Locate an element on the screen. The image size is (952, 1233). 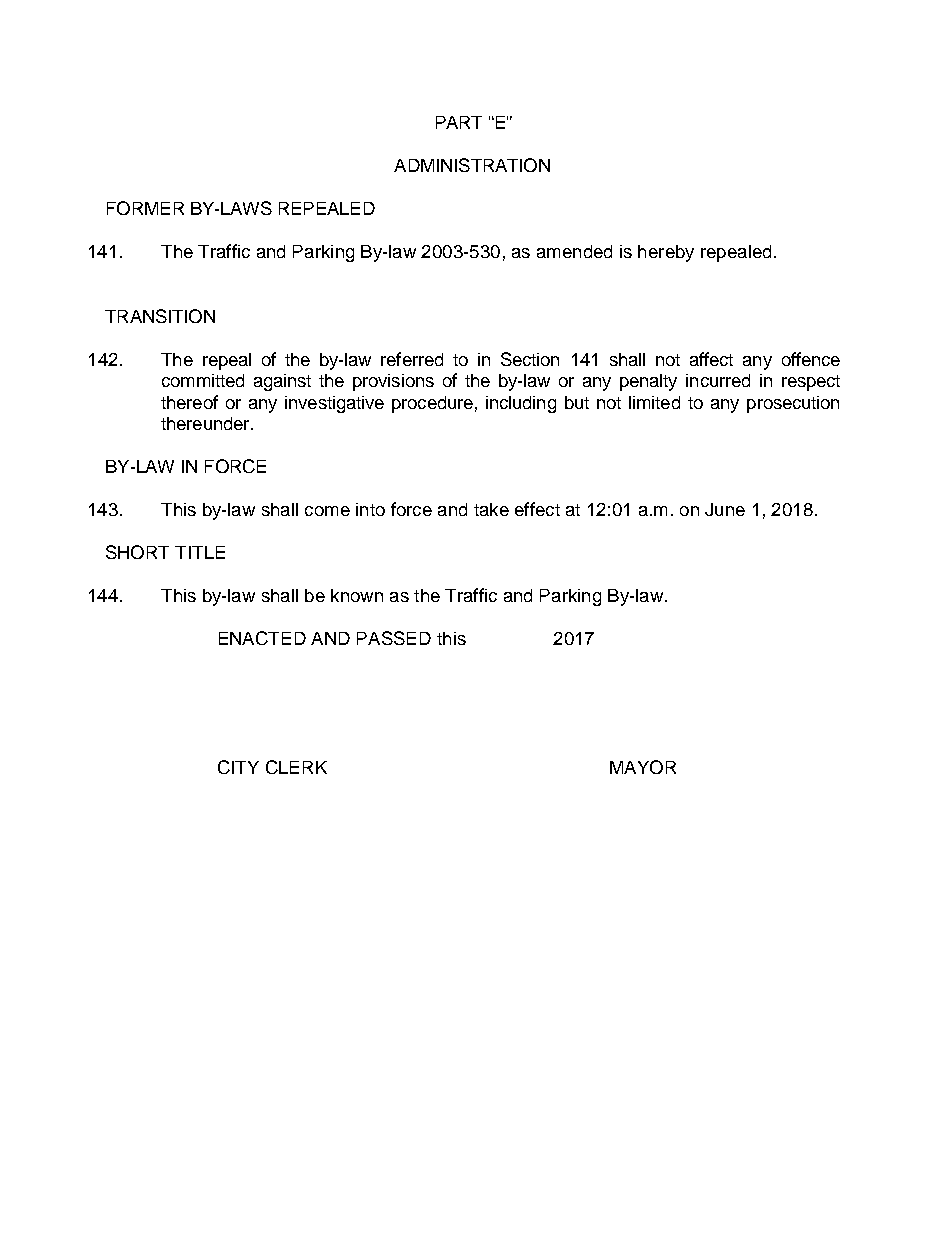
known is located at coordinates (357, 595).
